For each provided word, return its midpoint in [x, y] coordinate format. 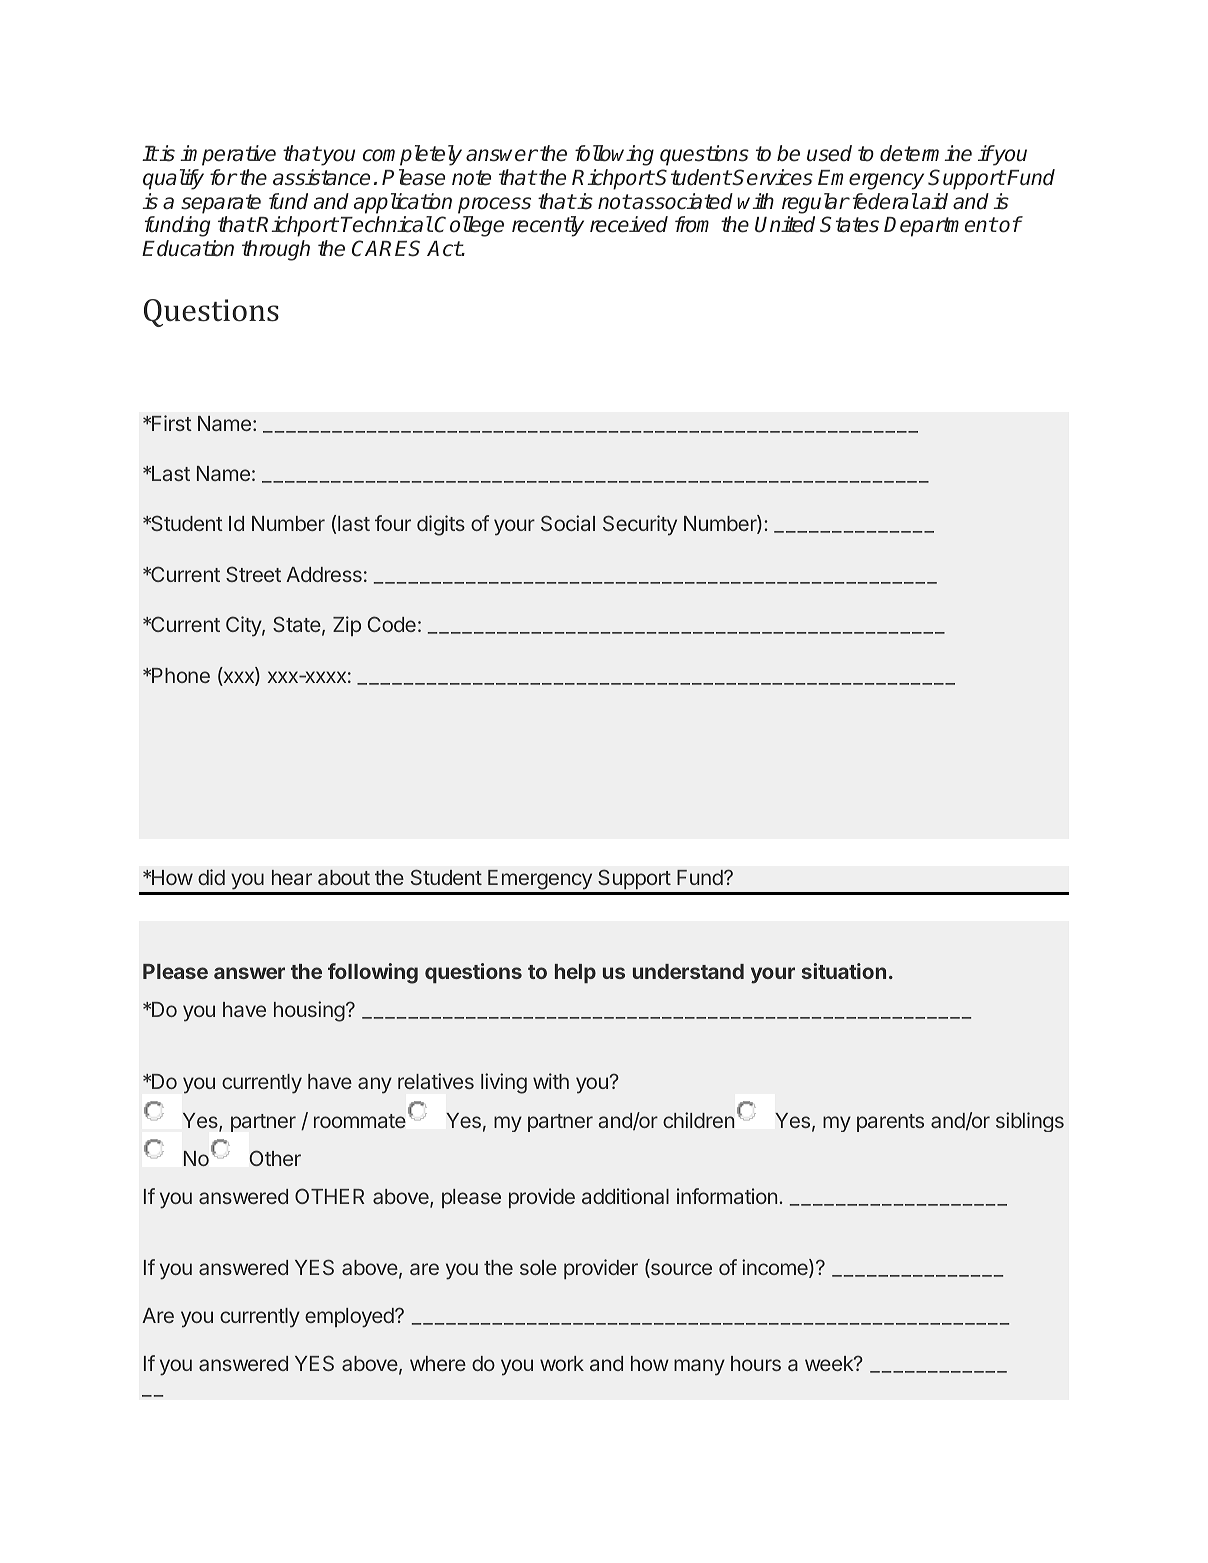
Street [253, 574]
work [562, 1363]
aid [933, 201]
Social [568, 523]
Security [640, 525]
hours [756, 1363]
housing [309, 1011]
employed [350, 1318]
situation [844, 971]
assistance [321, 177]
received [629, 224]
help [575, 973]
